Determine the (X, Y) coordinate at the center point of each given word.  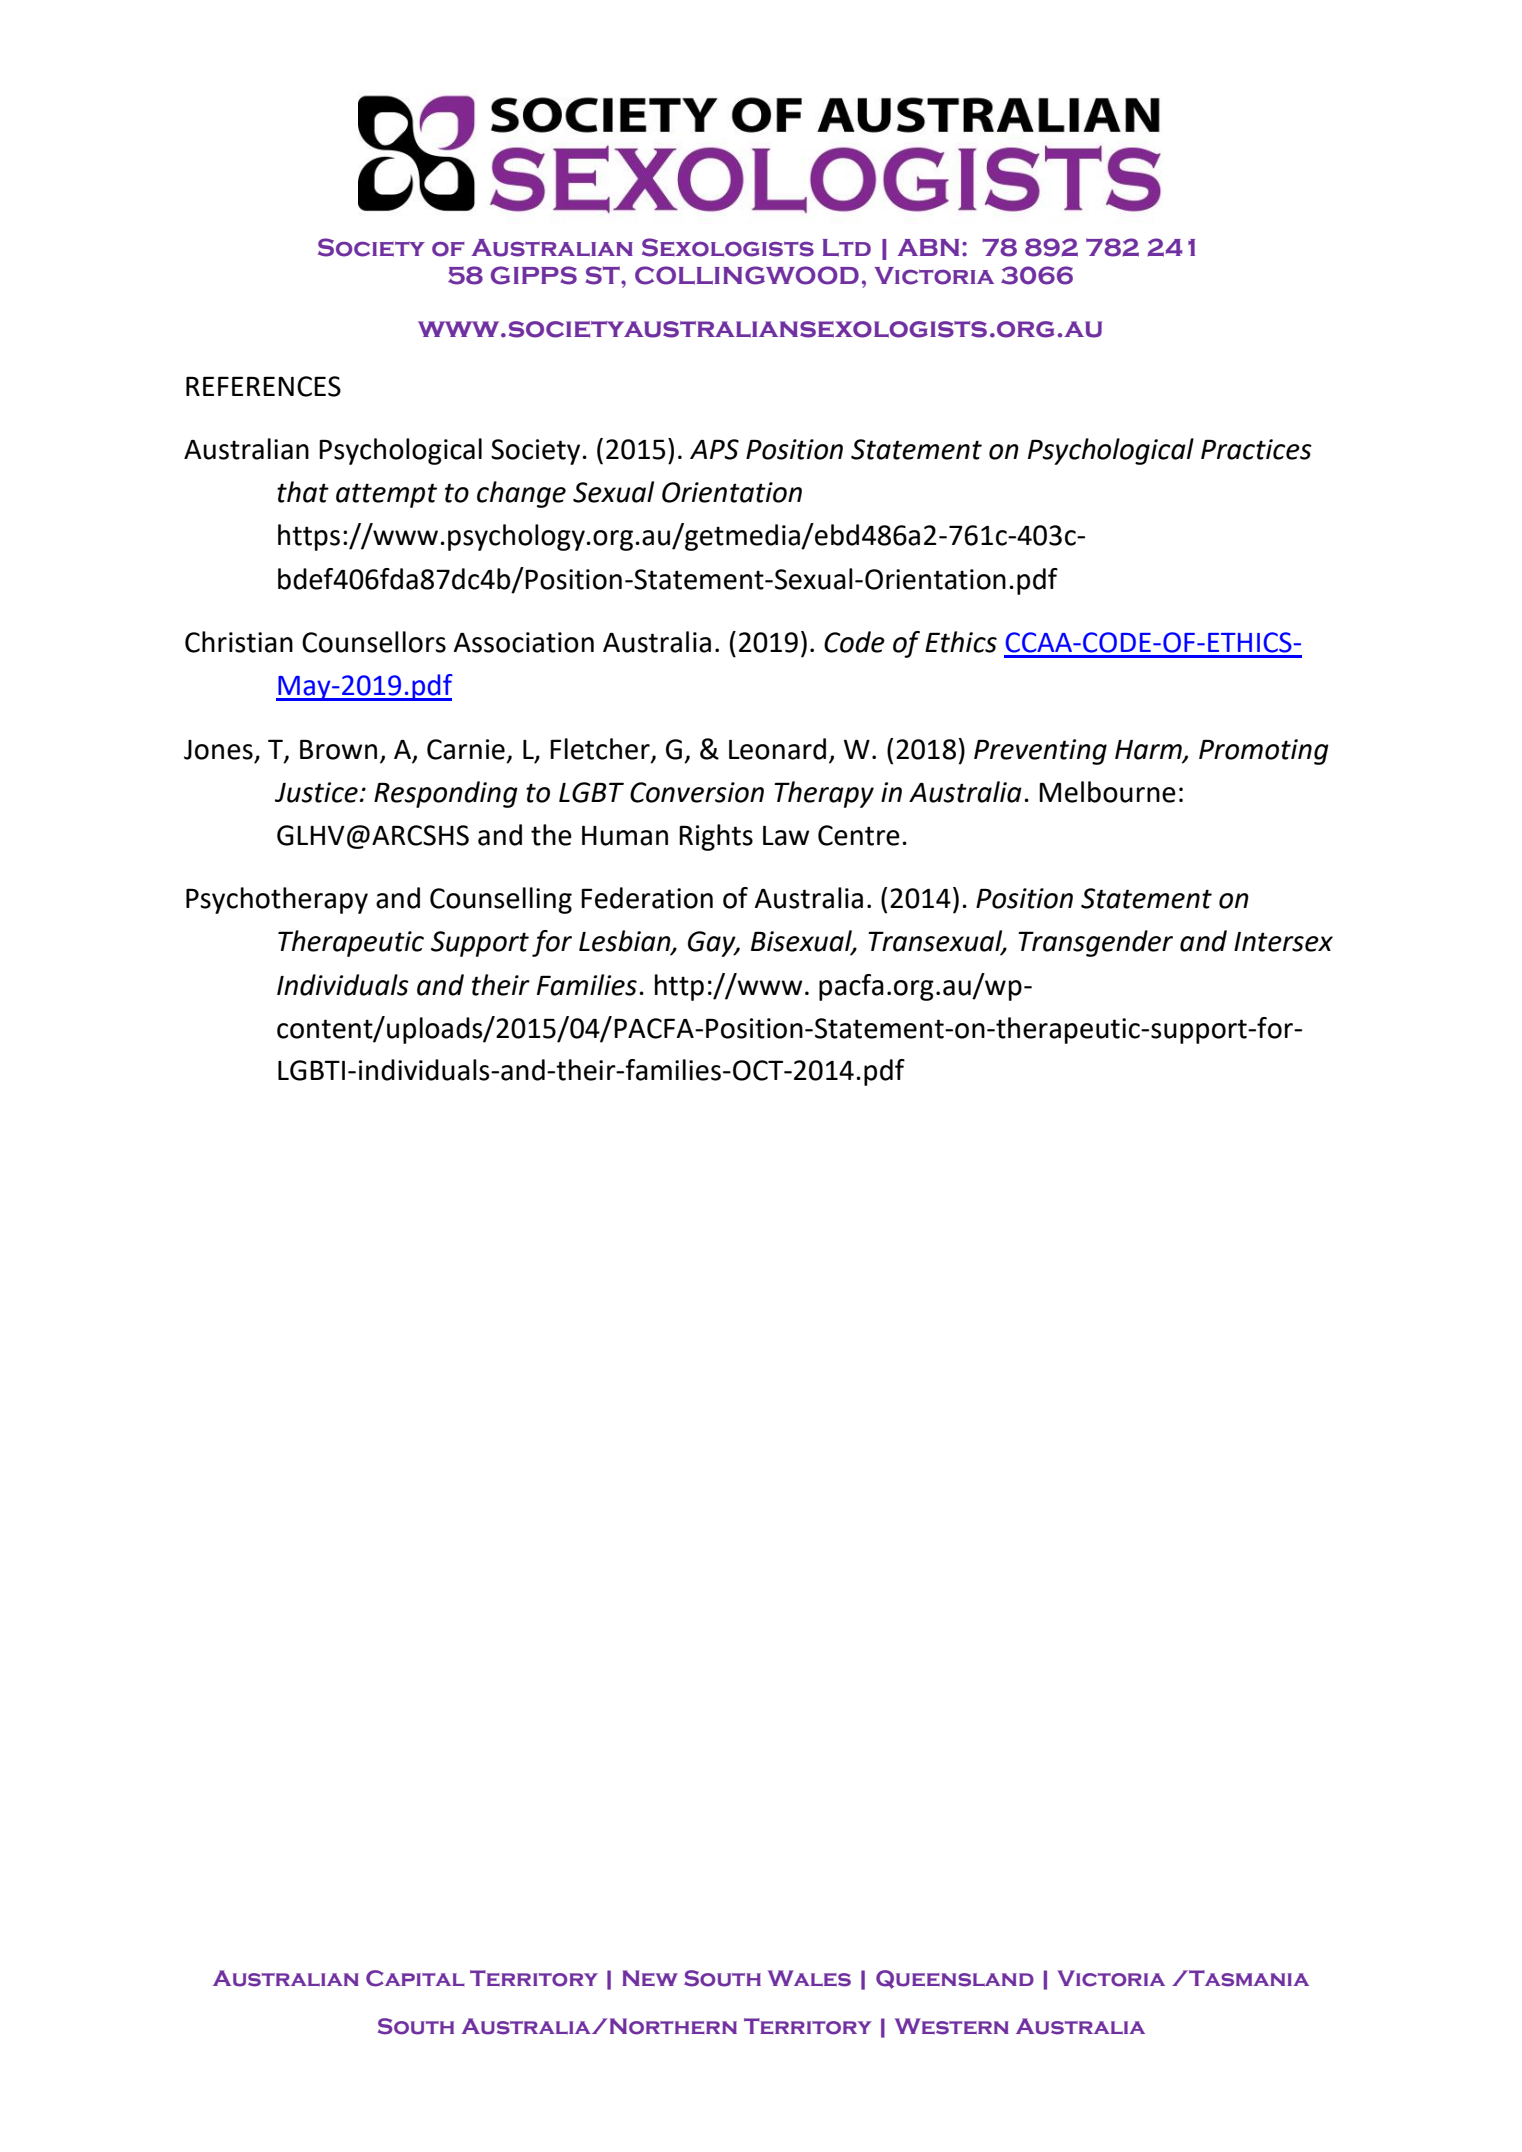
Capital (415, 1978)
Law (786, 836)
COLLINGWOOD (747, 275)
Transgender (1095, 943)
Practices (1256, 449)
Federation (647, 898)
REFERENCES (263, 386)
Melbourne (1107, 792)
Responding (446, 794)
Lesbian (626, 942)
